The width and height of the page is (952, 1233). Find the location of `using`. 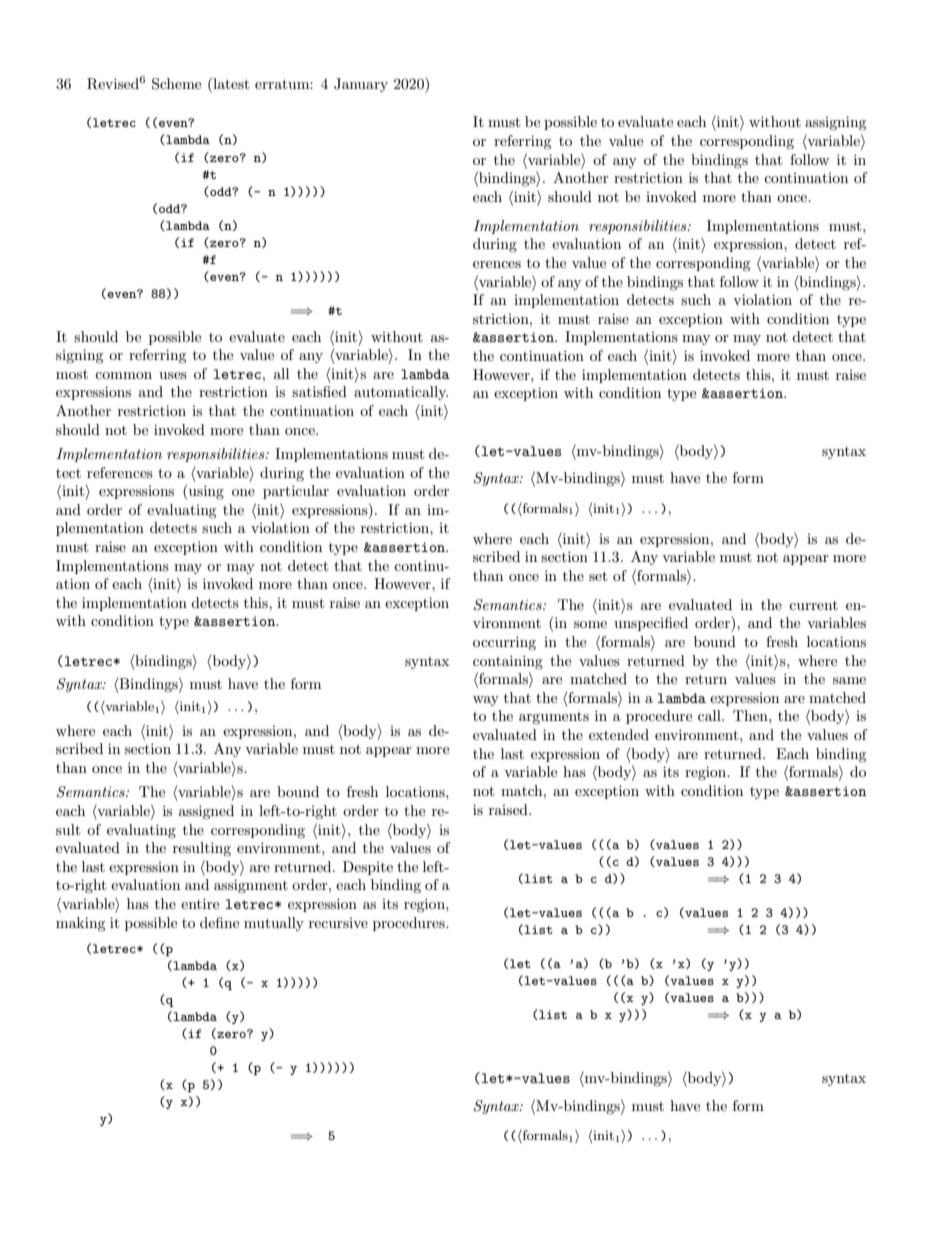

using is located at coordinates (205, 492).
